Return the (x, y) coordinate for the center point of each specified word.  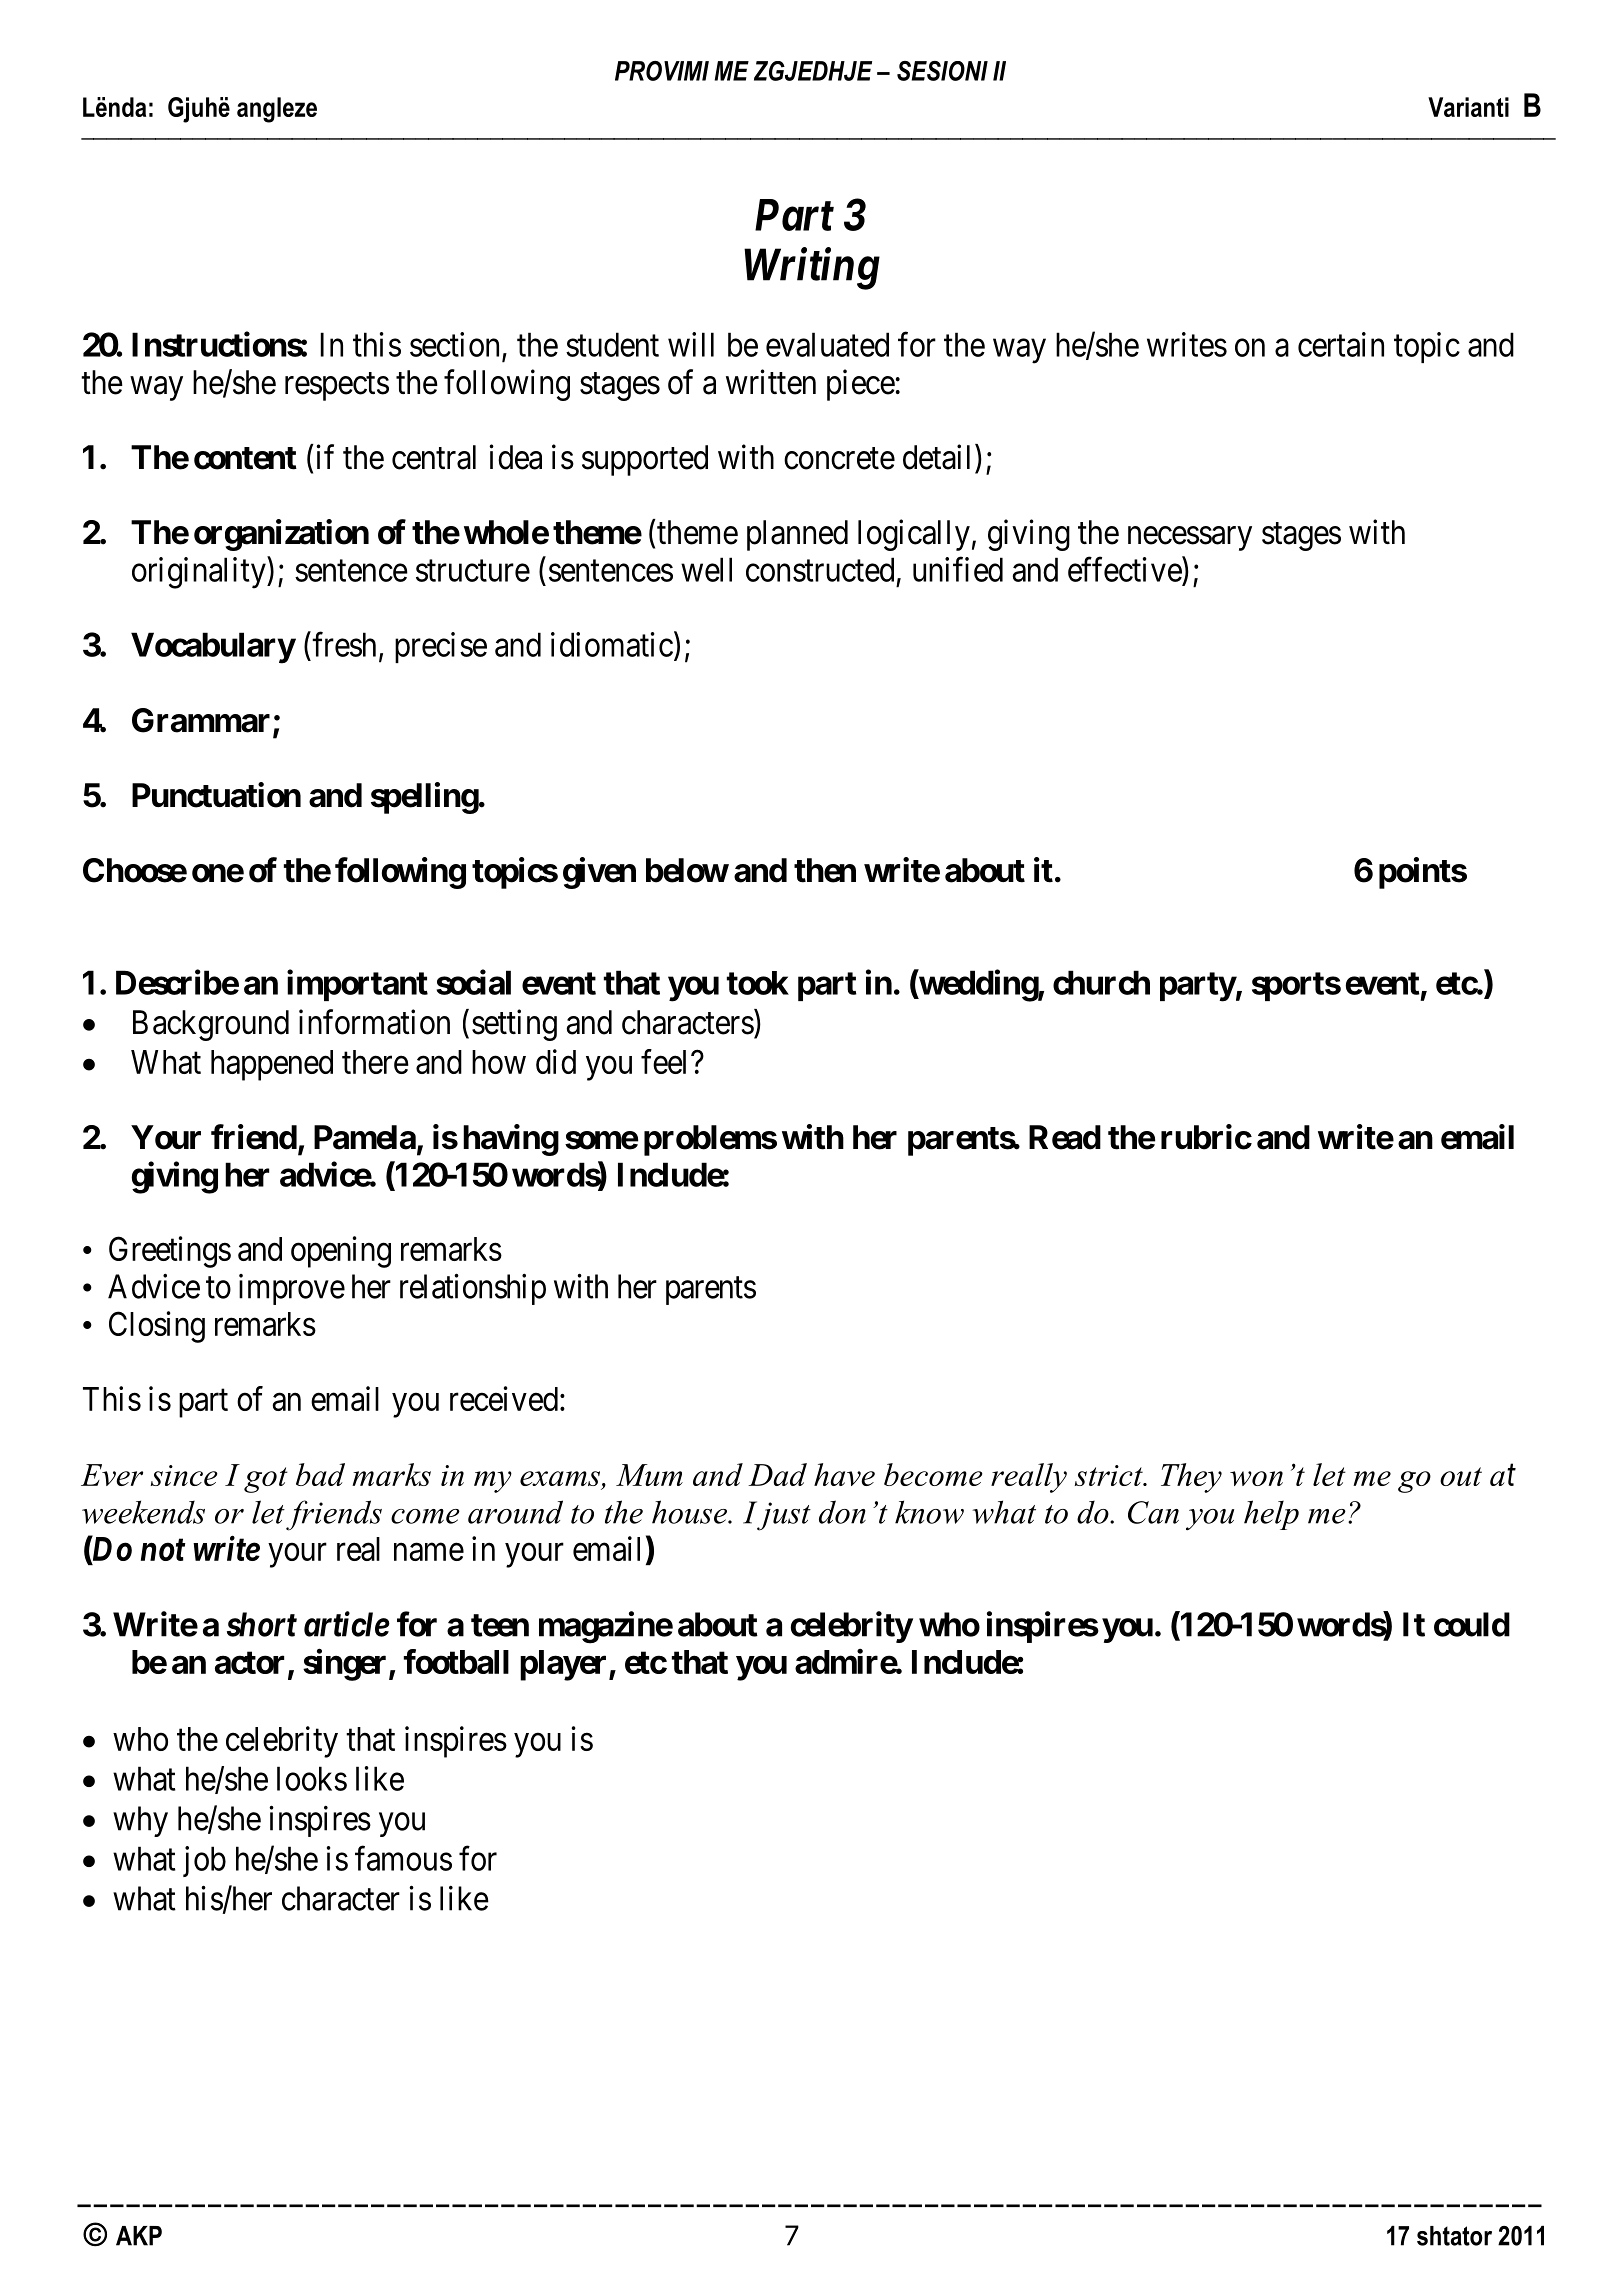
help (1271, 1515)
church (1101, 982)
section (454, 344)
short (262, 1624)
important (357, 985)
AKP (139, 2236)
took (758, 983)
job (204, 1861)
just (783, 1516)
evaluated (827, 344)
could (1472, 1624)
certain (1341, 344)
